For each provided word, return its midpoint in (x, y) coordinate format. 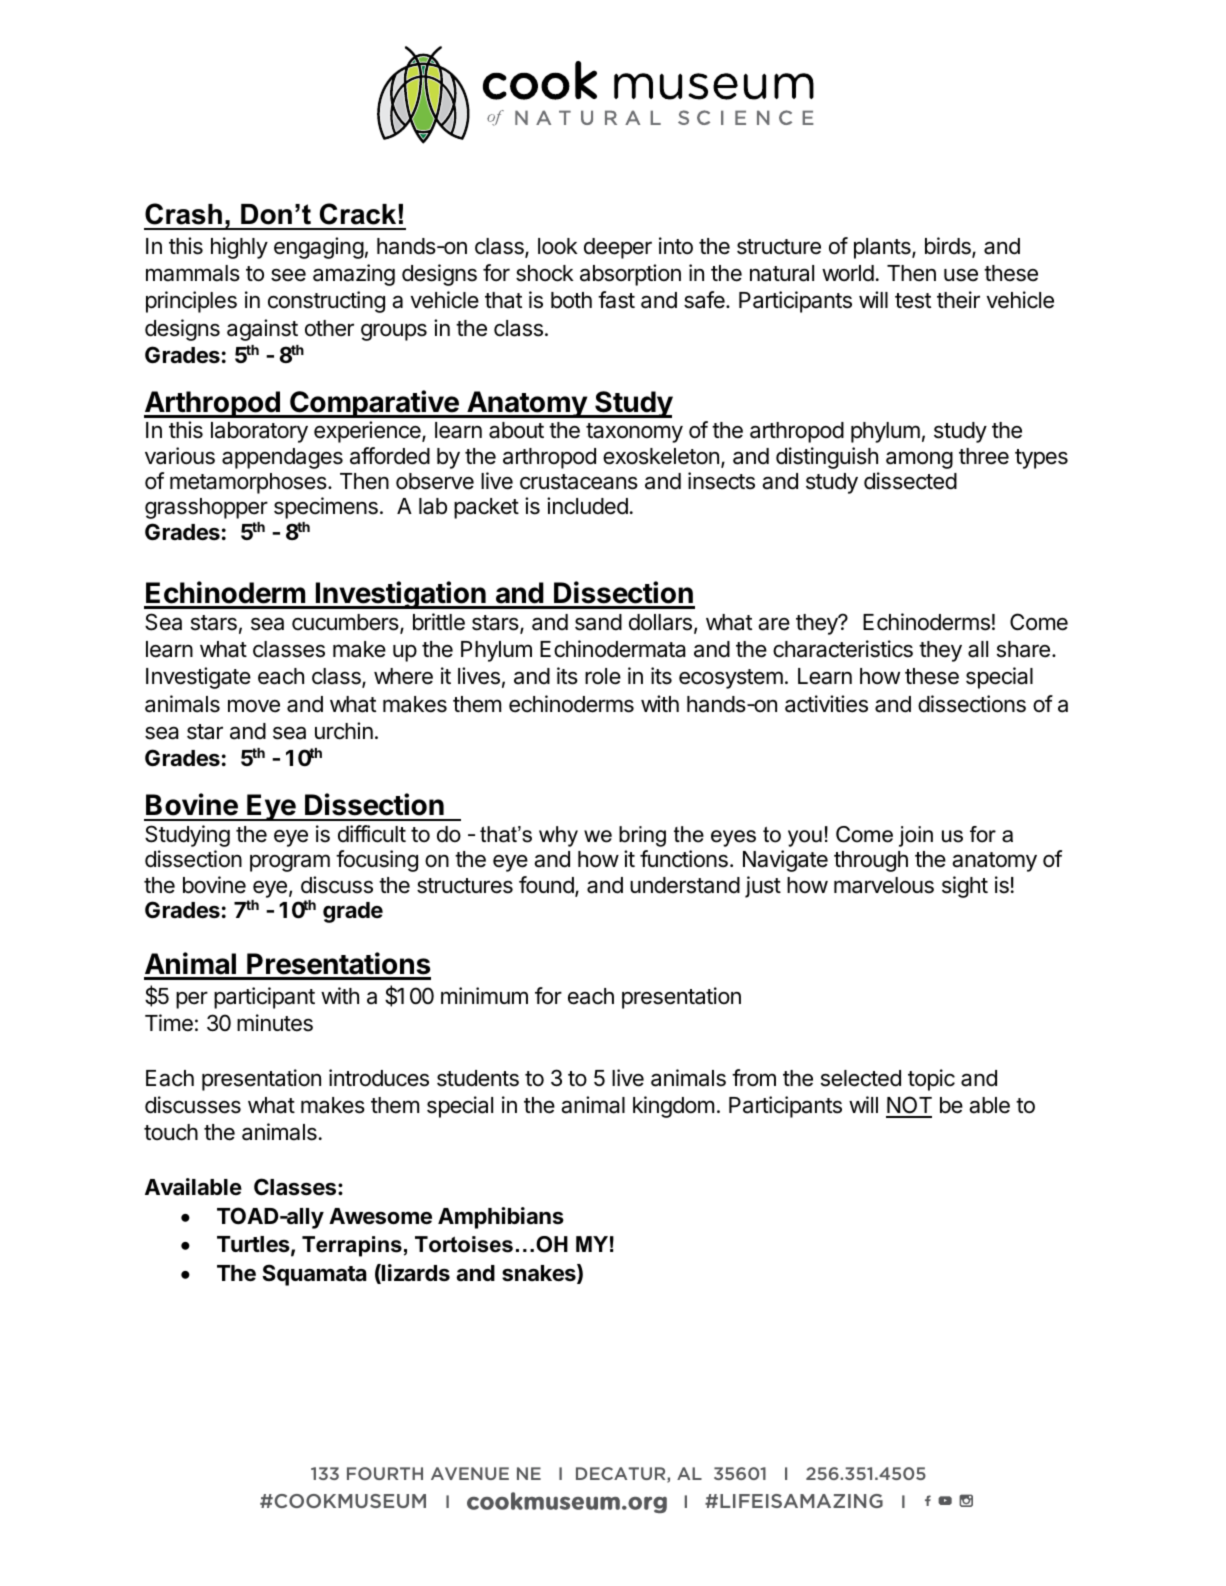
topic (931, 1080)
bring (642, 836)
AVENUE (470, 1473)
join (916, 836)
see (288, 275)
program (290, 863)
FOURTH (385, 1473)
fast (616, 300)
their (958, 300)
